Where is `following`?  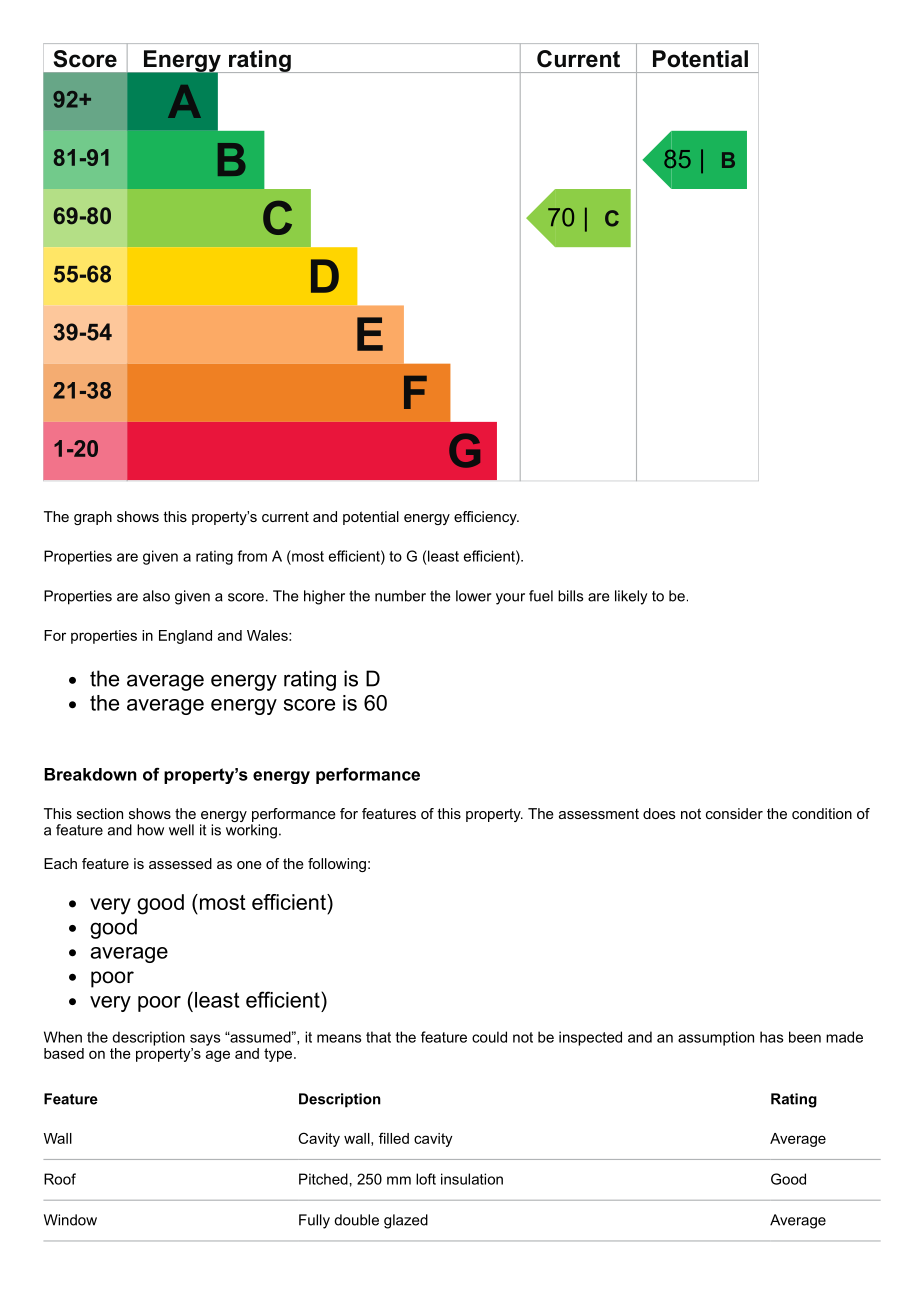 following is located at coordinates (337, 865).
